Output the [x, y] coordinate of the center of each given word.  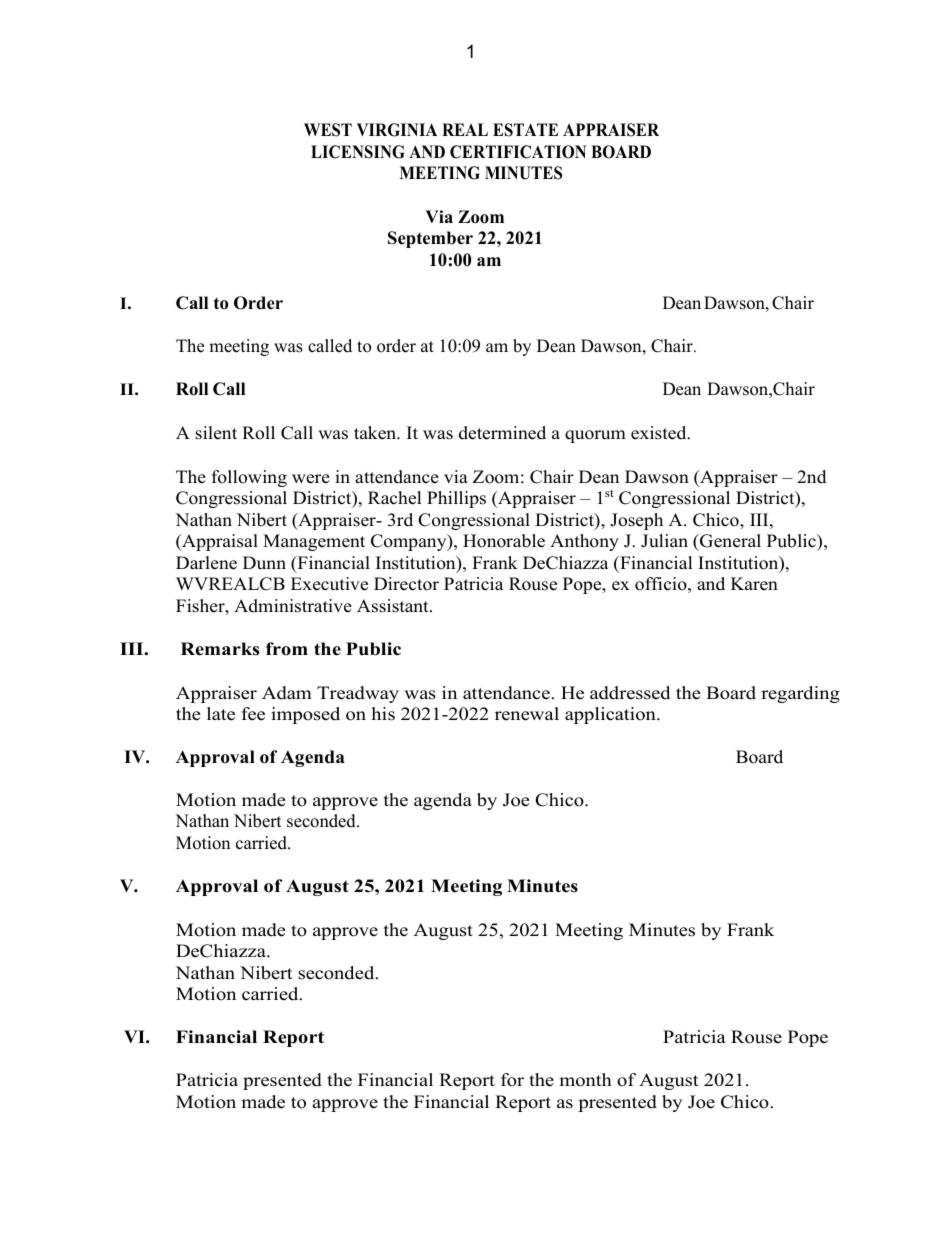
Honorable [504, 541]
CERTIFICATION [518, 152]
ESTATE [525, 130]
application [611, 715]
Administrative [293, 606]
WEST [328, 130]
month [585, 1080]
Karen [754, 584]
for [512, 1080]
